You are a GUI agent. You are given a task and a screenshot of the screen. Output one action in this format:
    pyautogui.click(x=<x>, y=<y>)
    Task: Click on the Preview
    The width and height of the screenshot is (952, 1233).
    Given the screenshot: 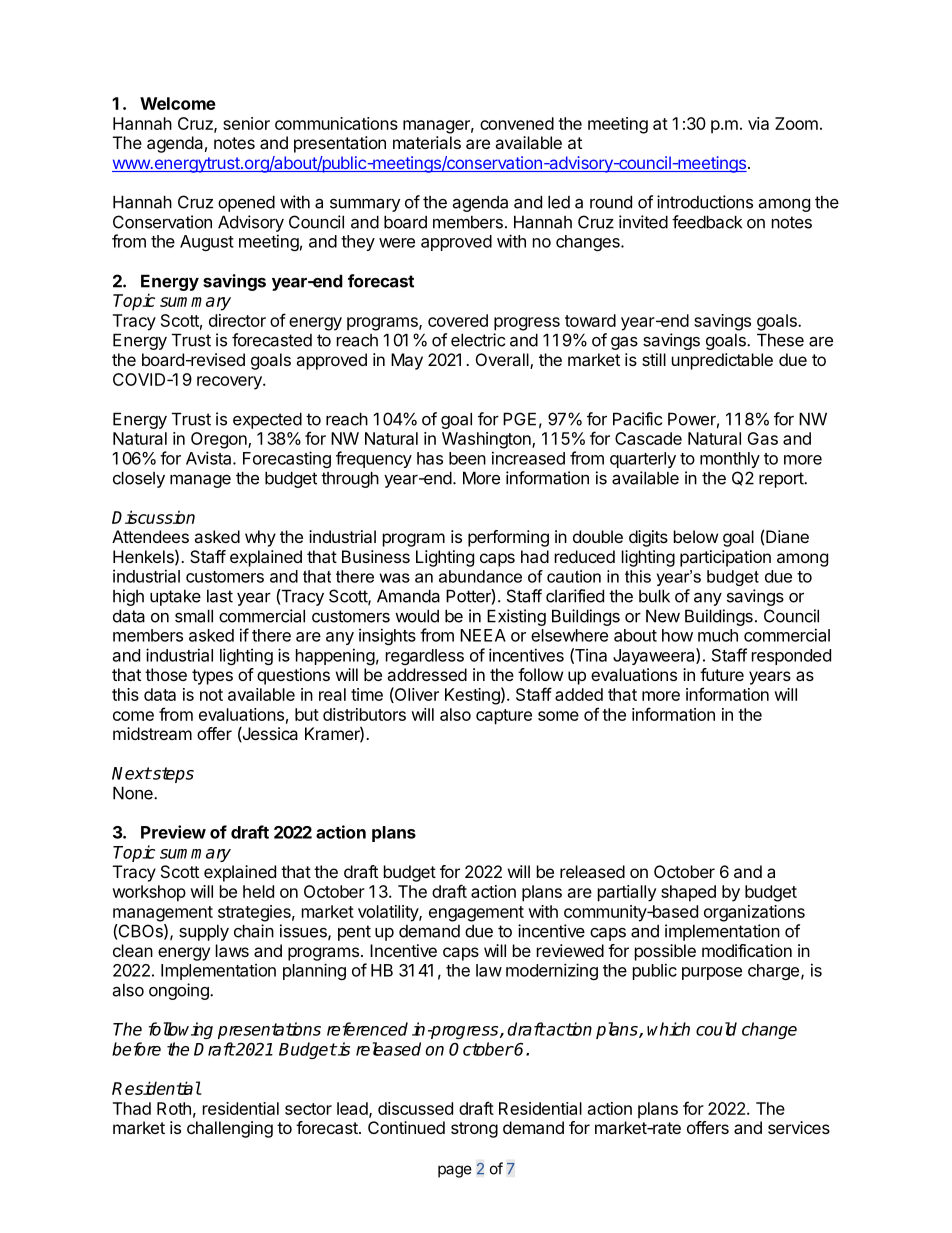 What is the action you would take?
    pyautogui.click(x=173, y=832)
